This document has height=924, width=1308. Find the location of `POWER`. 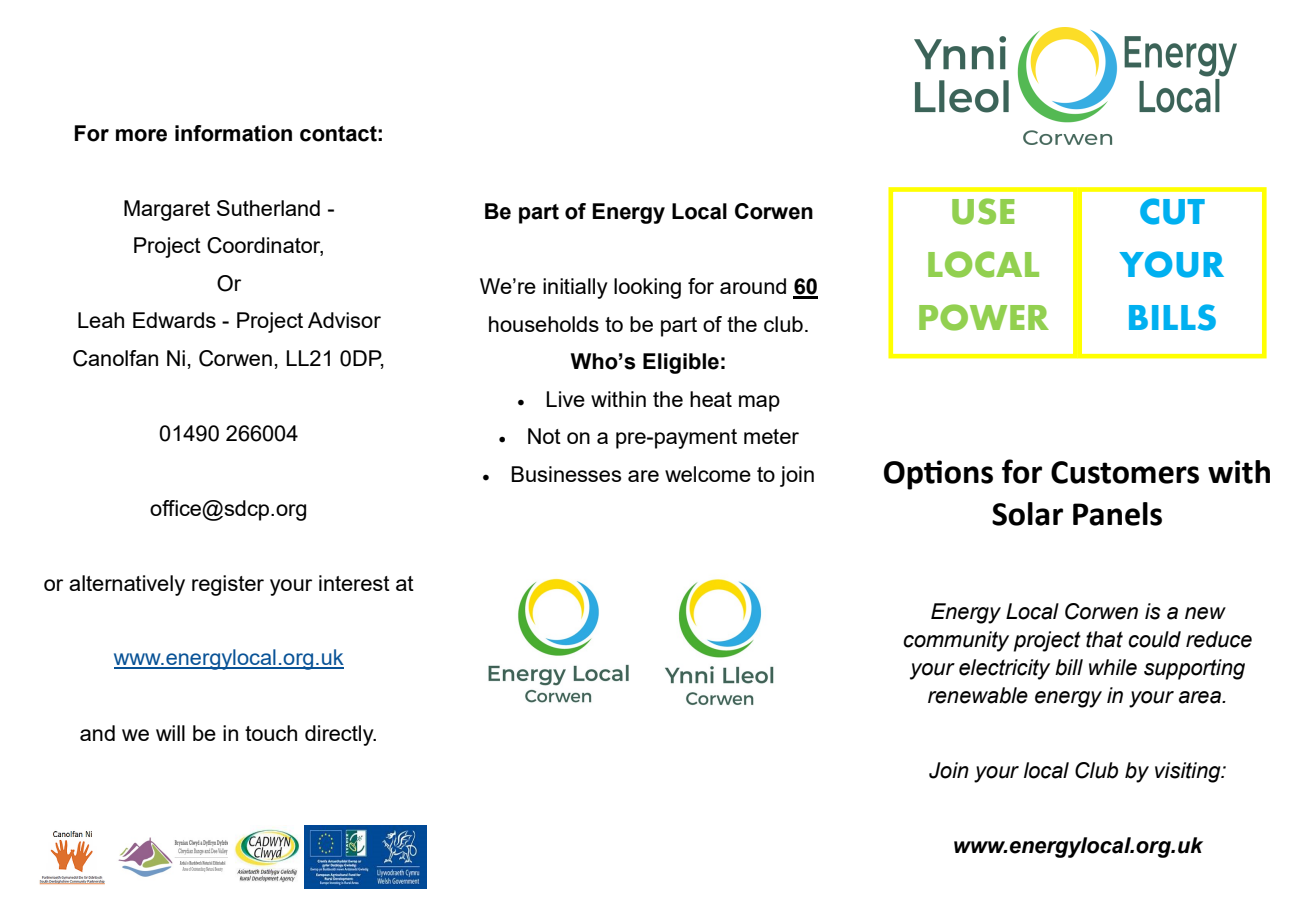

POWER is located at coordinates (984, 317).
